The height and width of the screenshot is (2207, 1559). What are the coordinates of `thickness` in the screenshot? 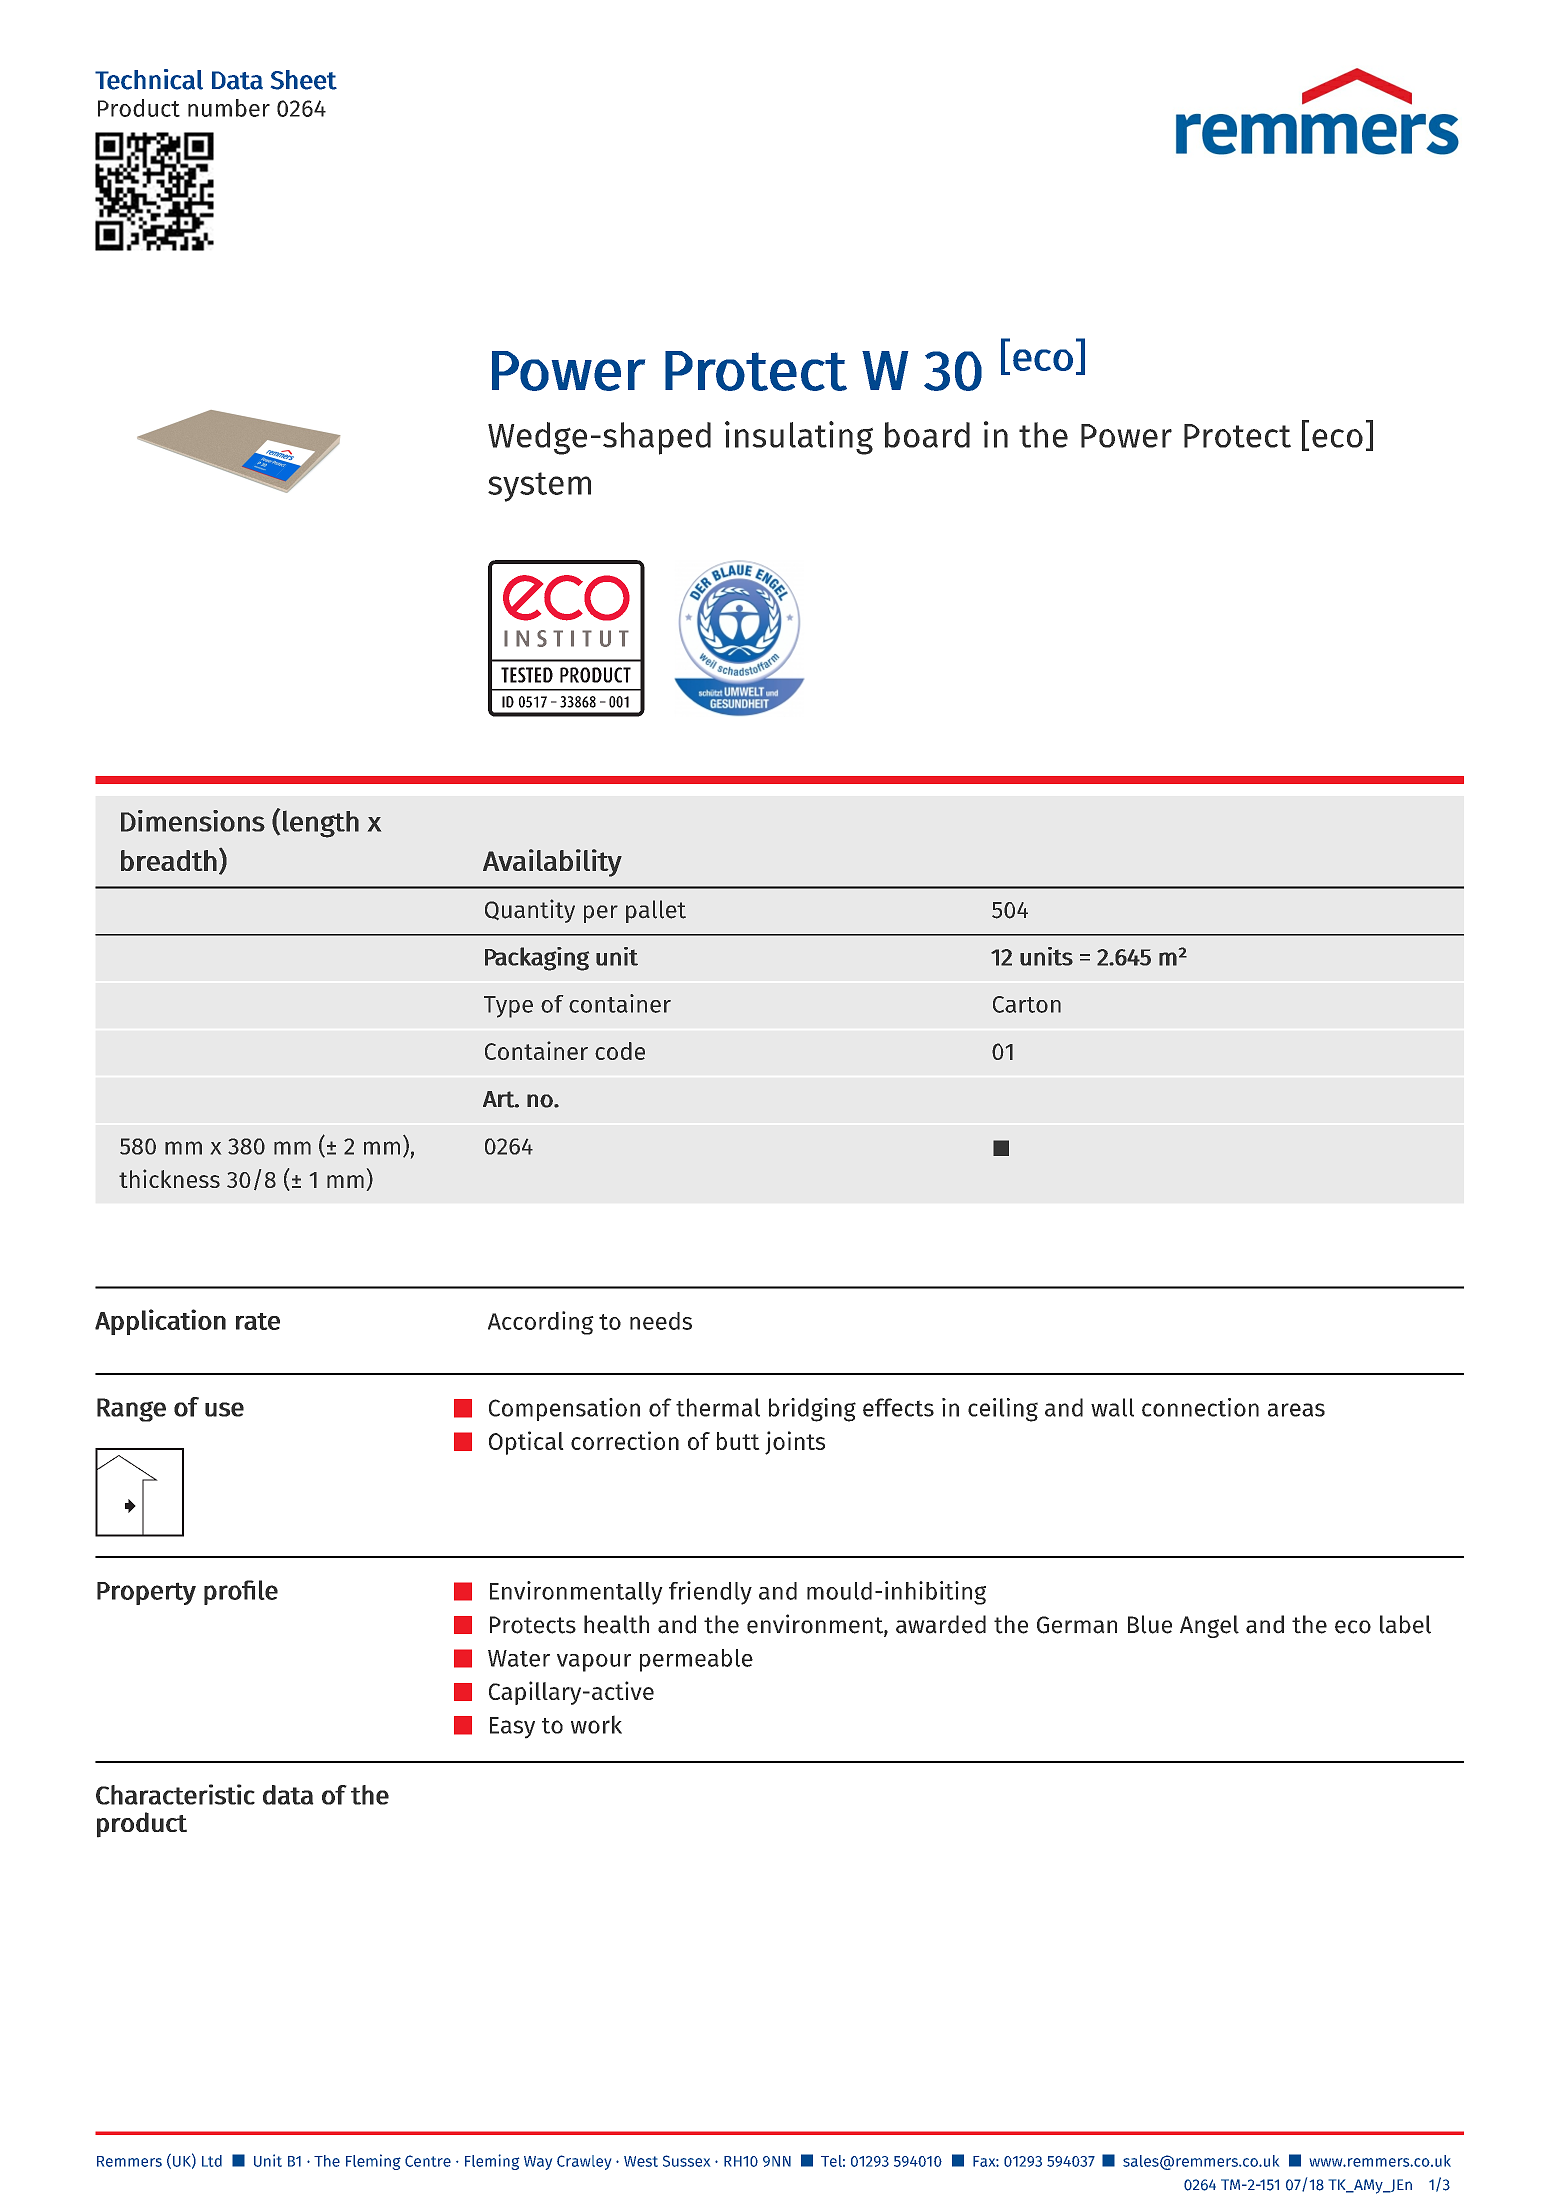 It's located at (169, 1178).
